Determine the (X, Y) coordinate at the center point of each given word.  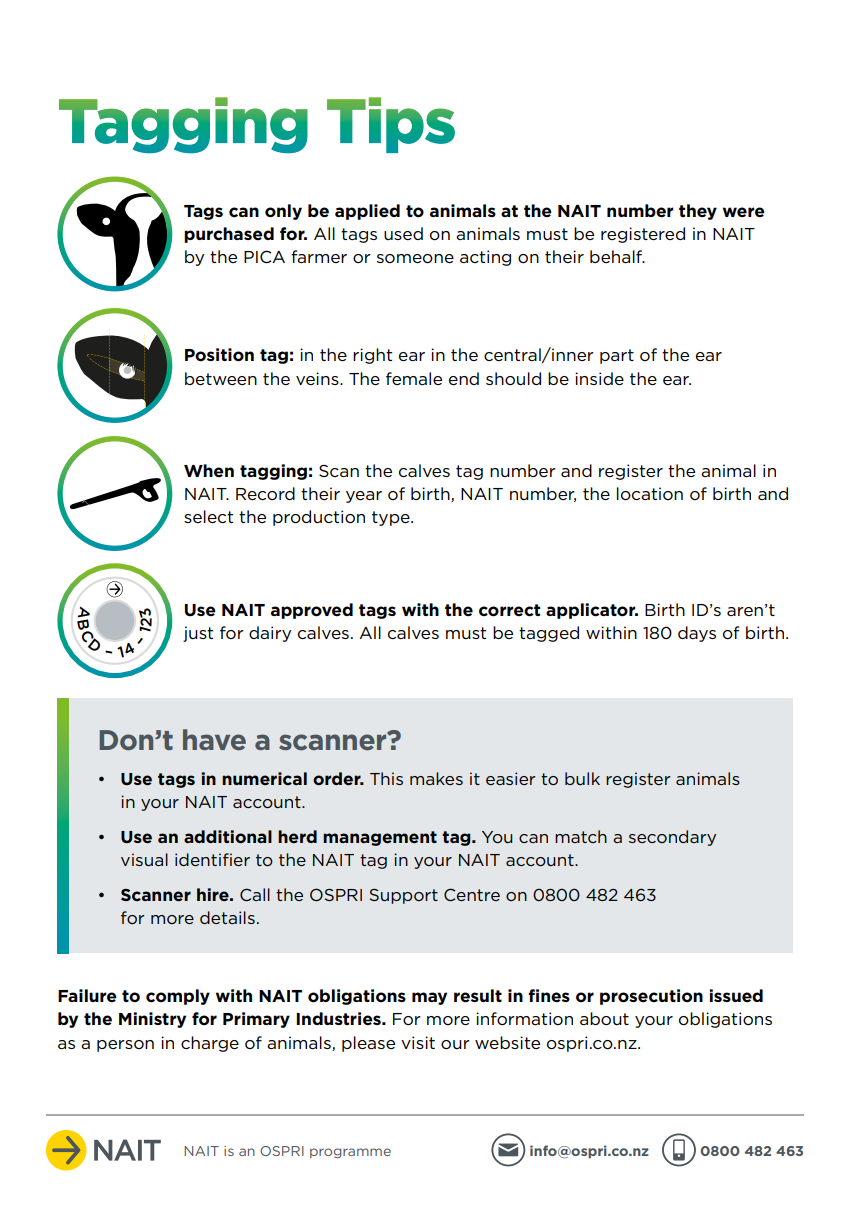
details (227, 917)
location (650, 494)
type (392, 518)
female (414, 378)
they (698, 212)
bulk (582, 778)
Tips (391, 125)
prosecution (651, 997)
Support (404, 896)
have (214, 740)
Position (219, 355)
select (208, 516)
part (617, 356)
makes (436, 778)
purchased (229, 235)
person (125, 1046)
